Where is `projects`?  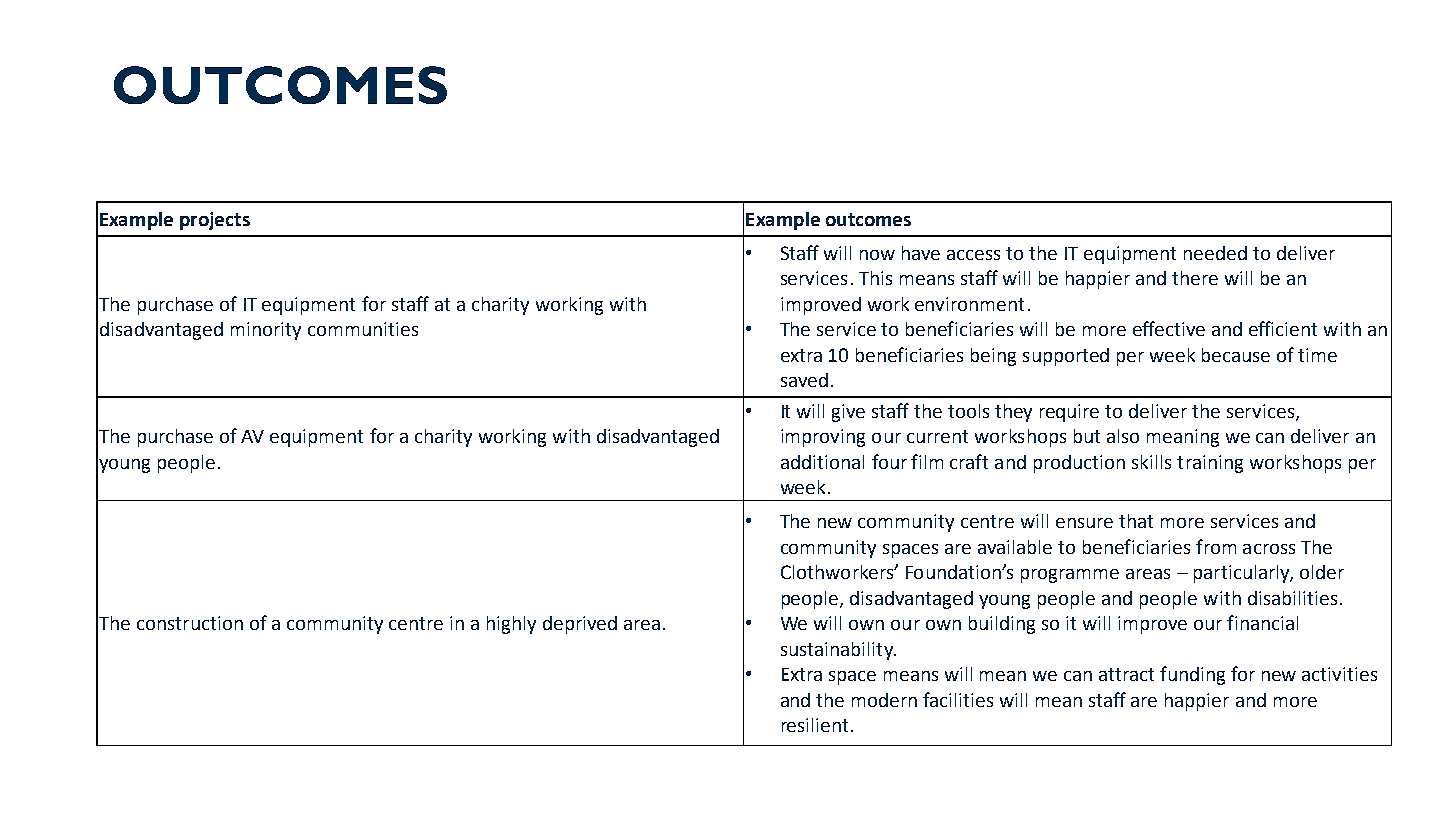 projects is located at coordinates (215, 221).
